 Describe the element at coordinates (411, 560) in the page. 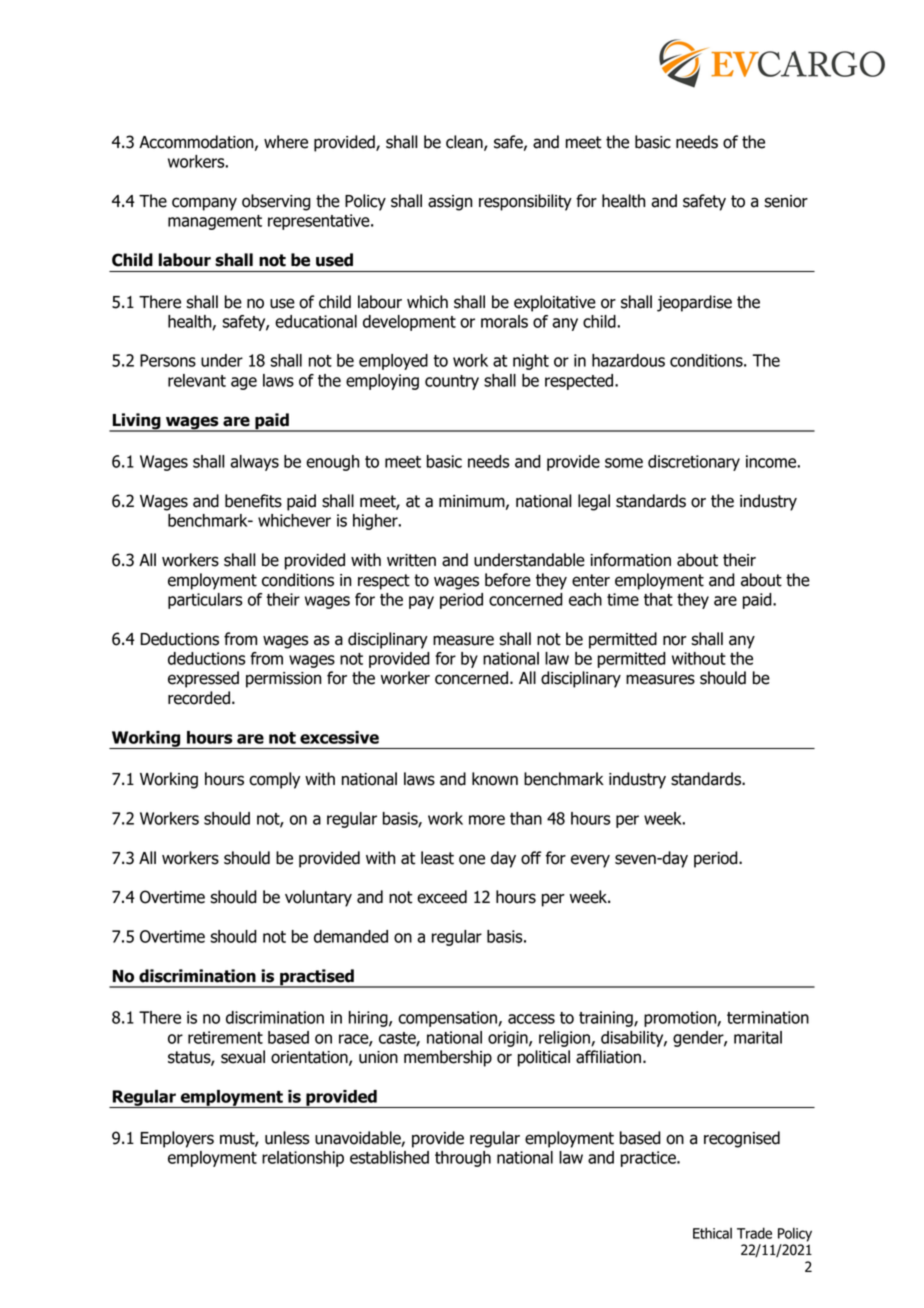

I see `written` at that location.
